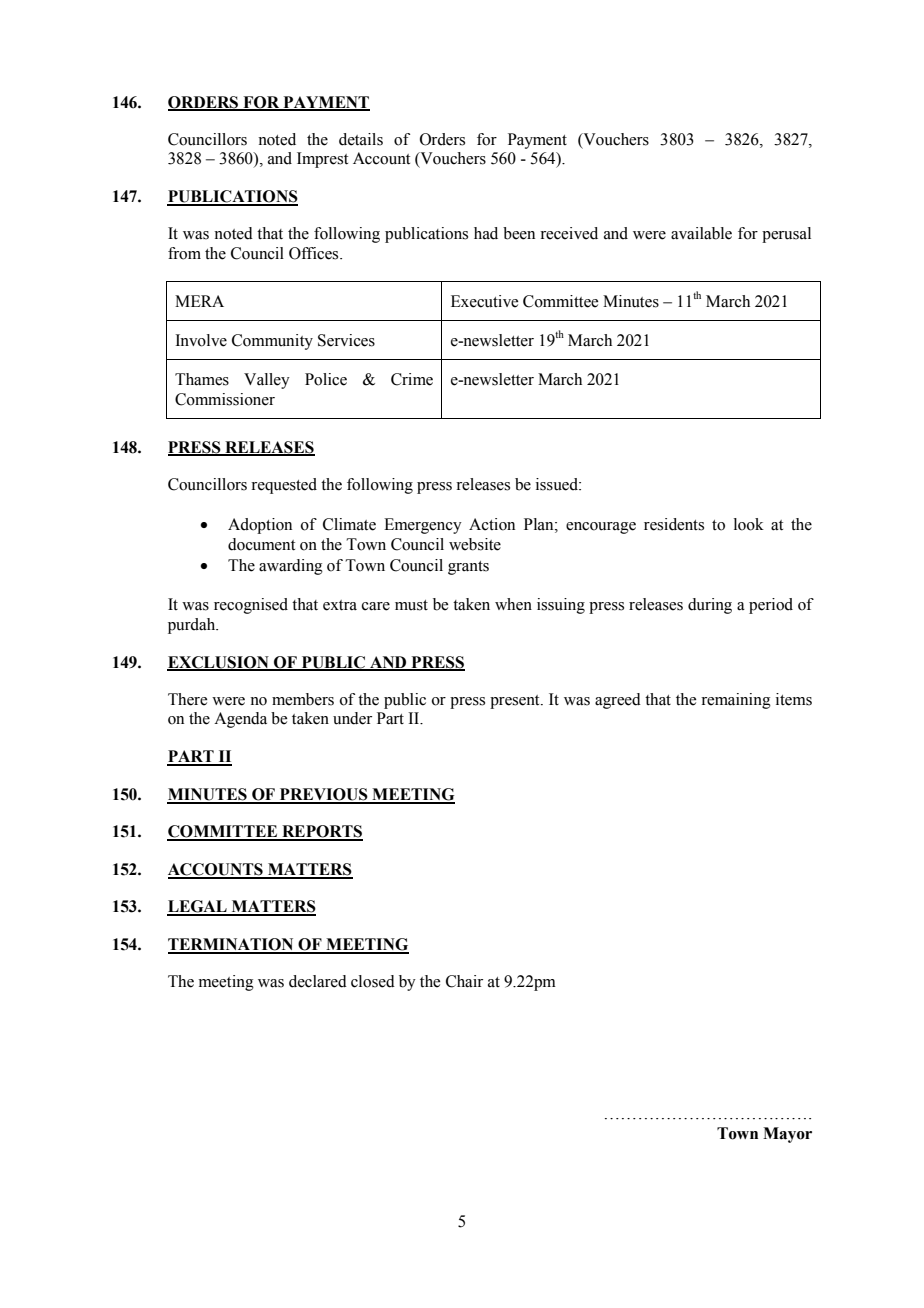  What do you see at coordinates (464, 981) in the document?
I see `Chair` at bounding box center [464, 981].
